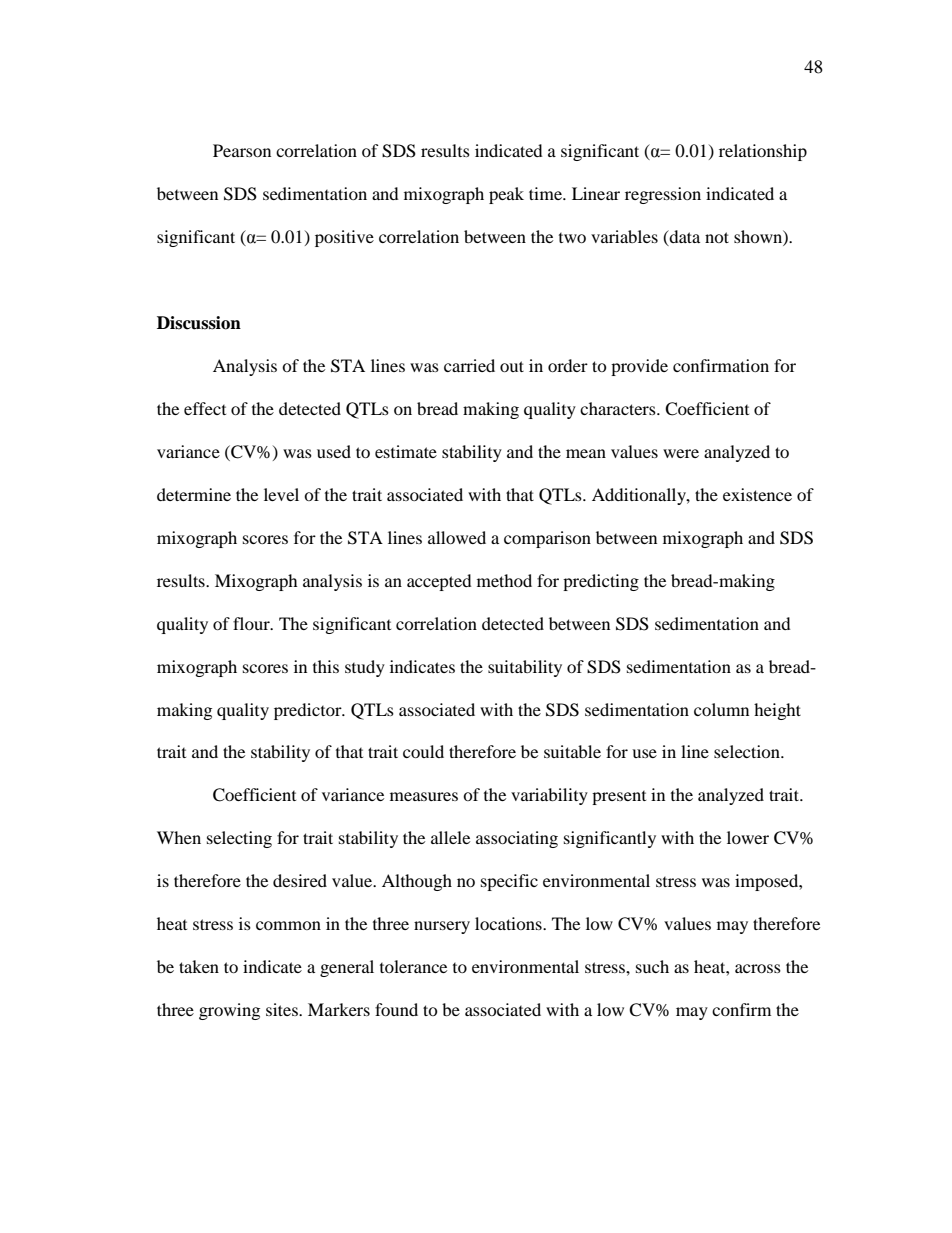  Describe the element at coordinates (758, 968) in the image. I see `across` at that location.
